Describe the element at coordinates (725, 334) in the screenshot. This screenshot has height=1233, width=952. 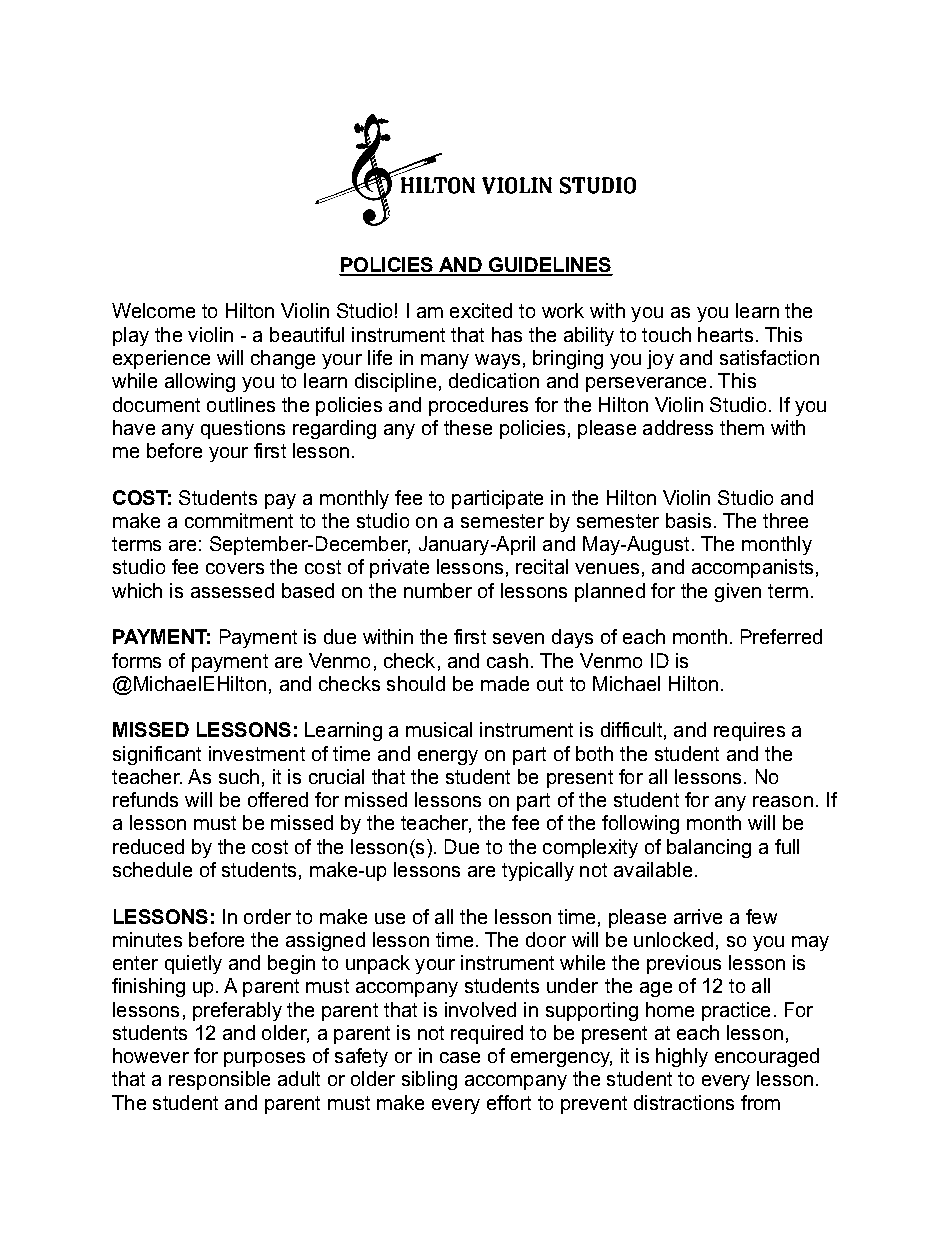
I see `hearts` at that location.
